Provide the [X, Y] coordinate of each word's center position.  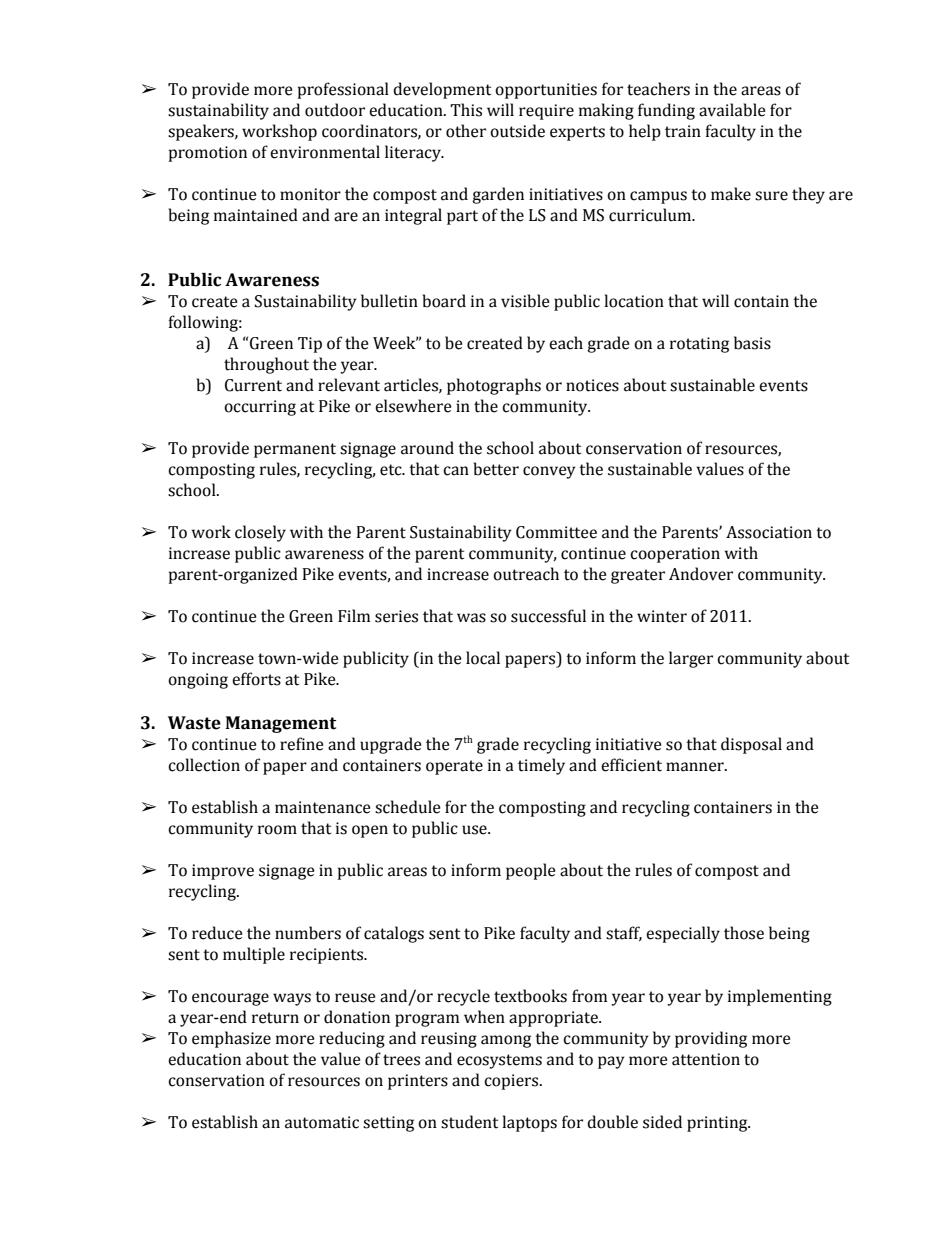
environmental [325, 152]
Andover [701, 574]
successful [548, 616]
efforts [256, 679]
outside [517, 131]
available [732, 110]
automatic [322, 1122]
